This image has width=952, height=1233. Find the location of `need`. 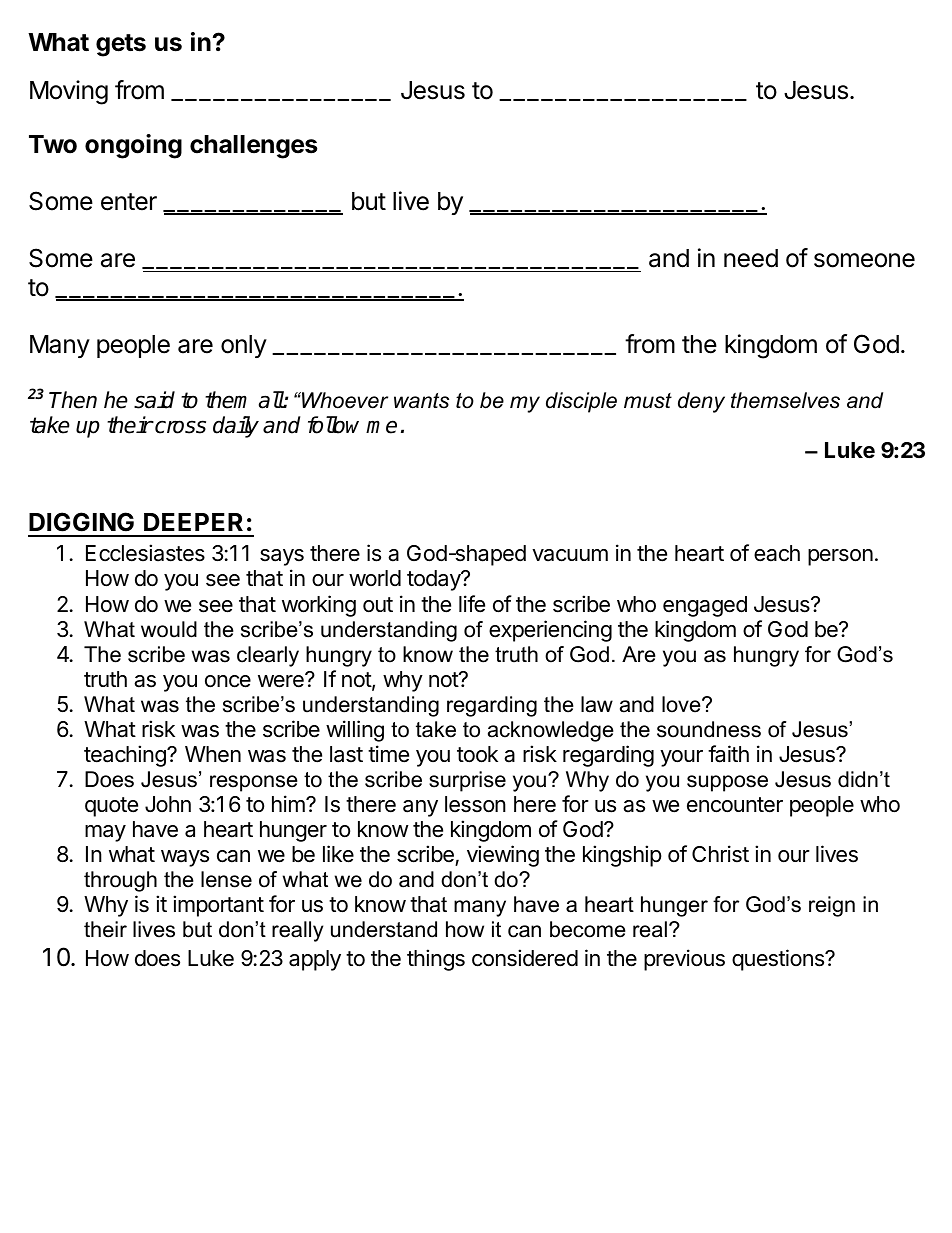

need is located at coordinates (751, 258).
